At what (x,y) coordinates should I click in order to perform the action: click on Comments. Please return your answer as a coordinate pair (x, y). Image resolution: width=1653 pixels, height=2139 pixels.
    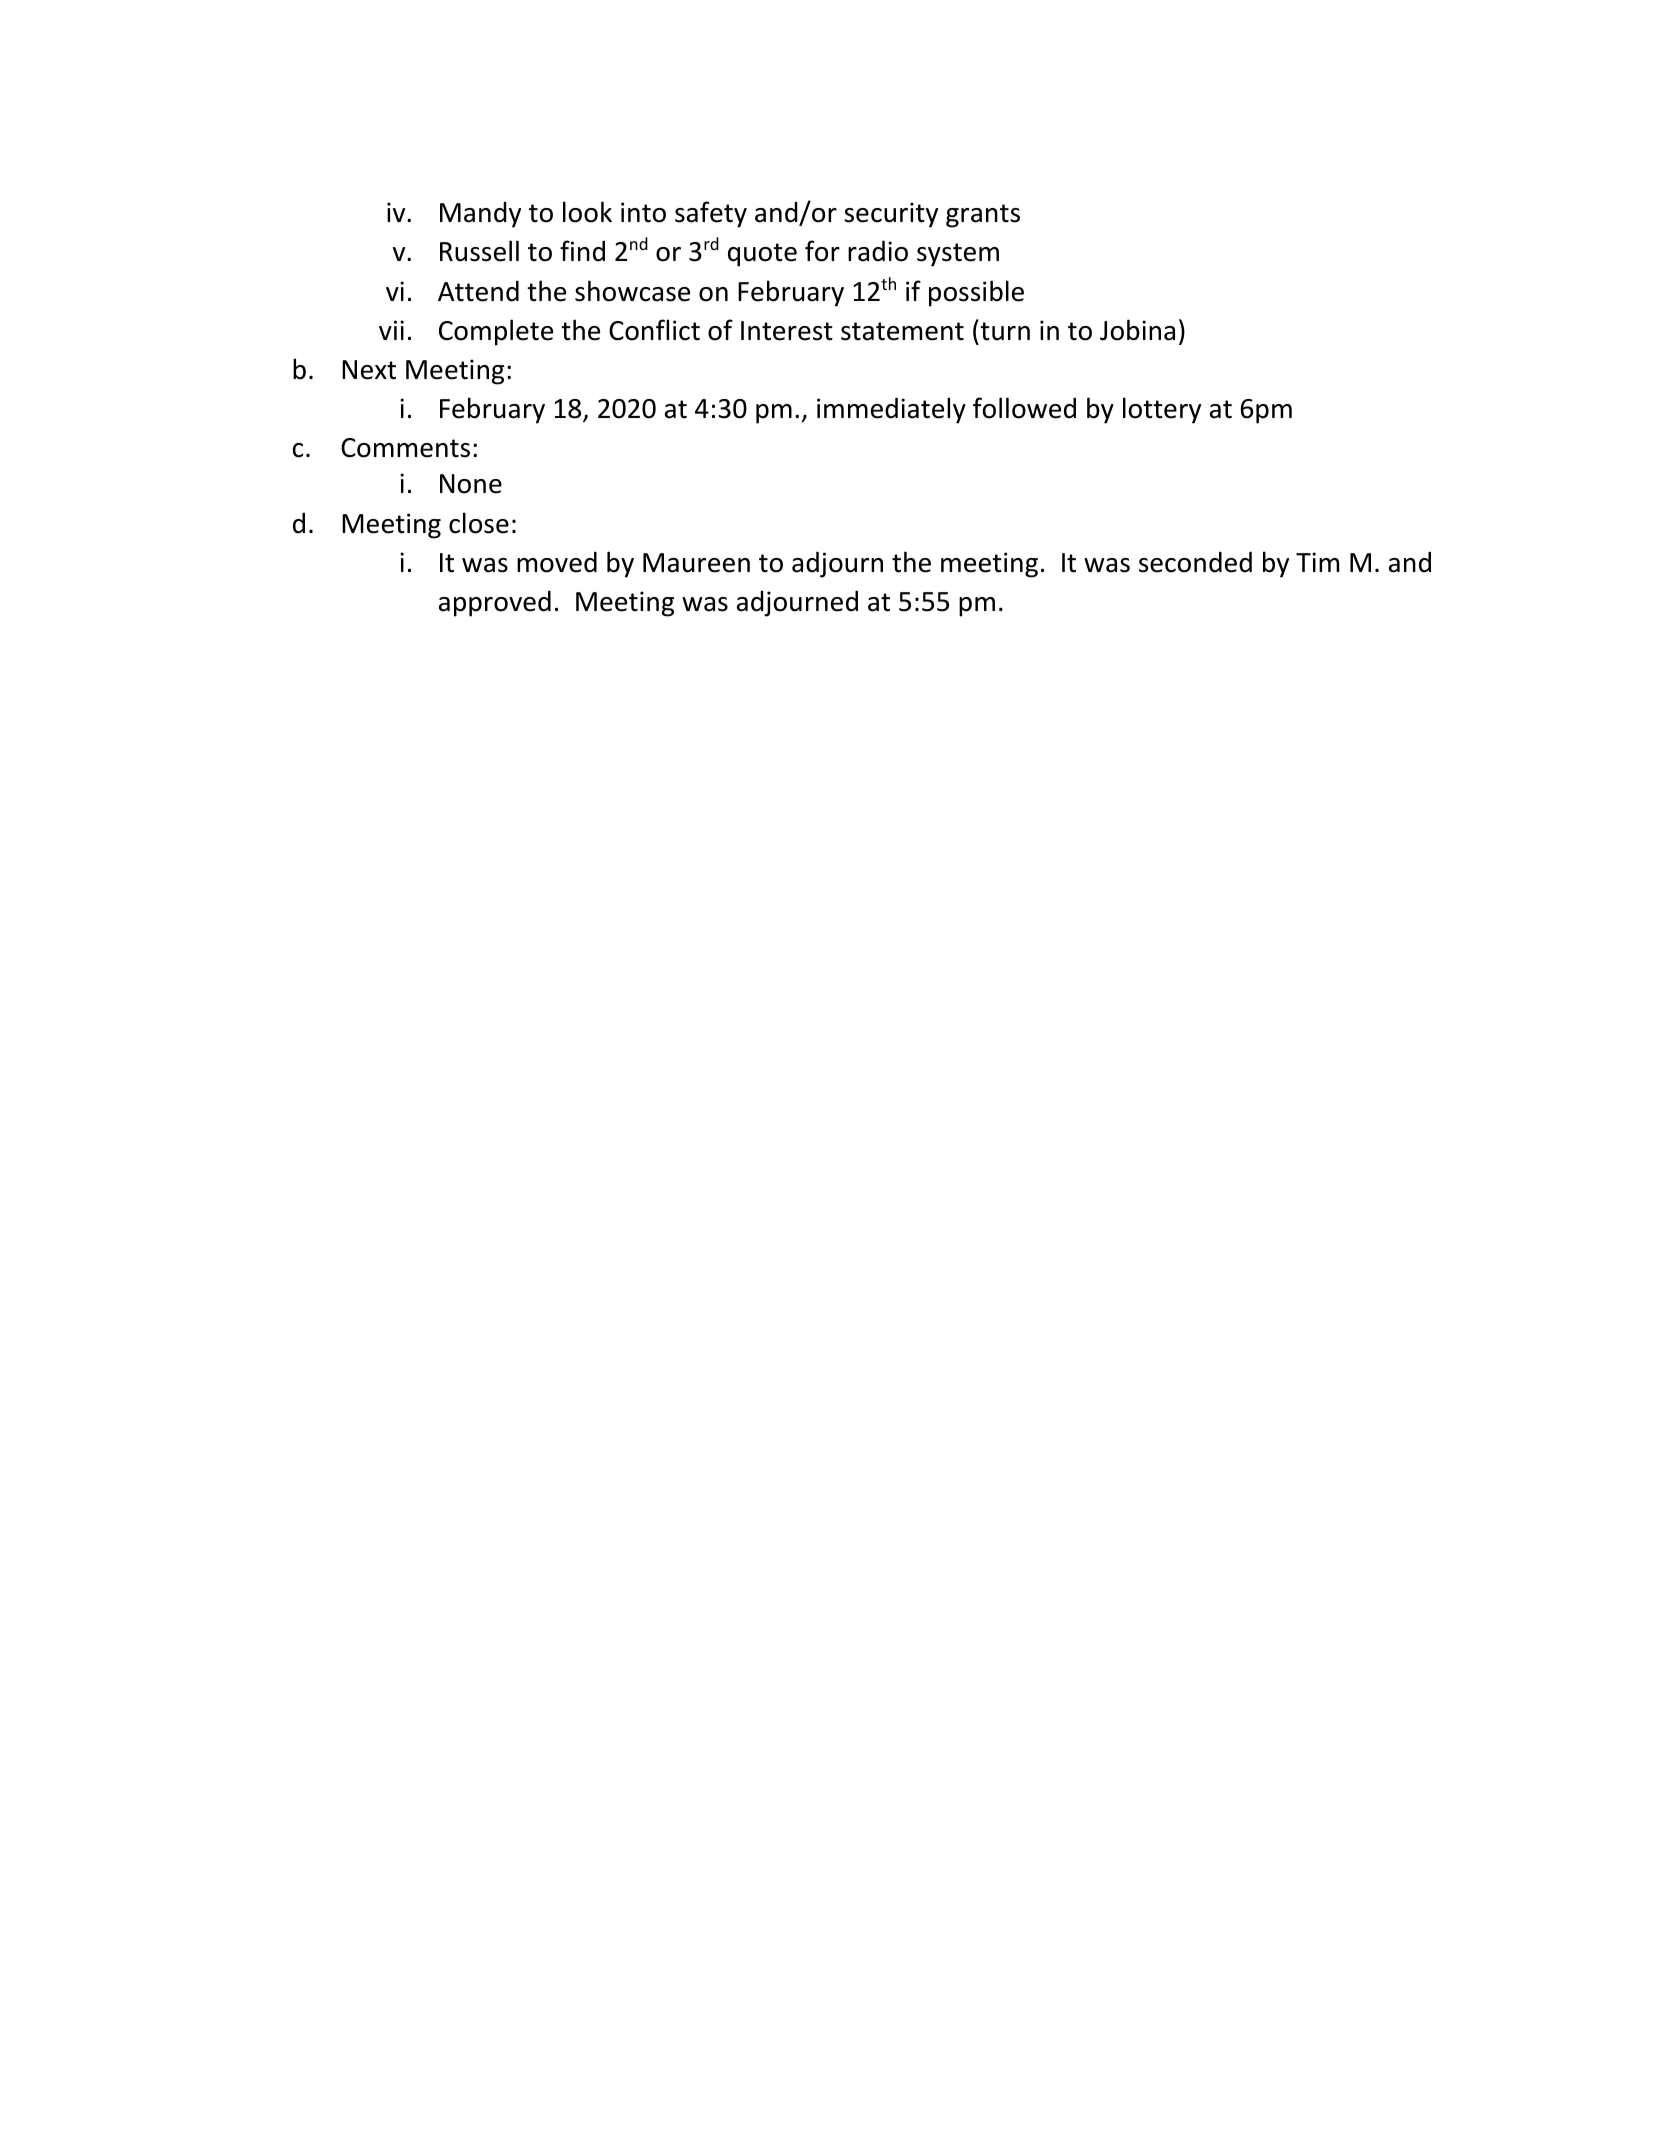
    Looking at the image, I should click on (405, 448).
